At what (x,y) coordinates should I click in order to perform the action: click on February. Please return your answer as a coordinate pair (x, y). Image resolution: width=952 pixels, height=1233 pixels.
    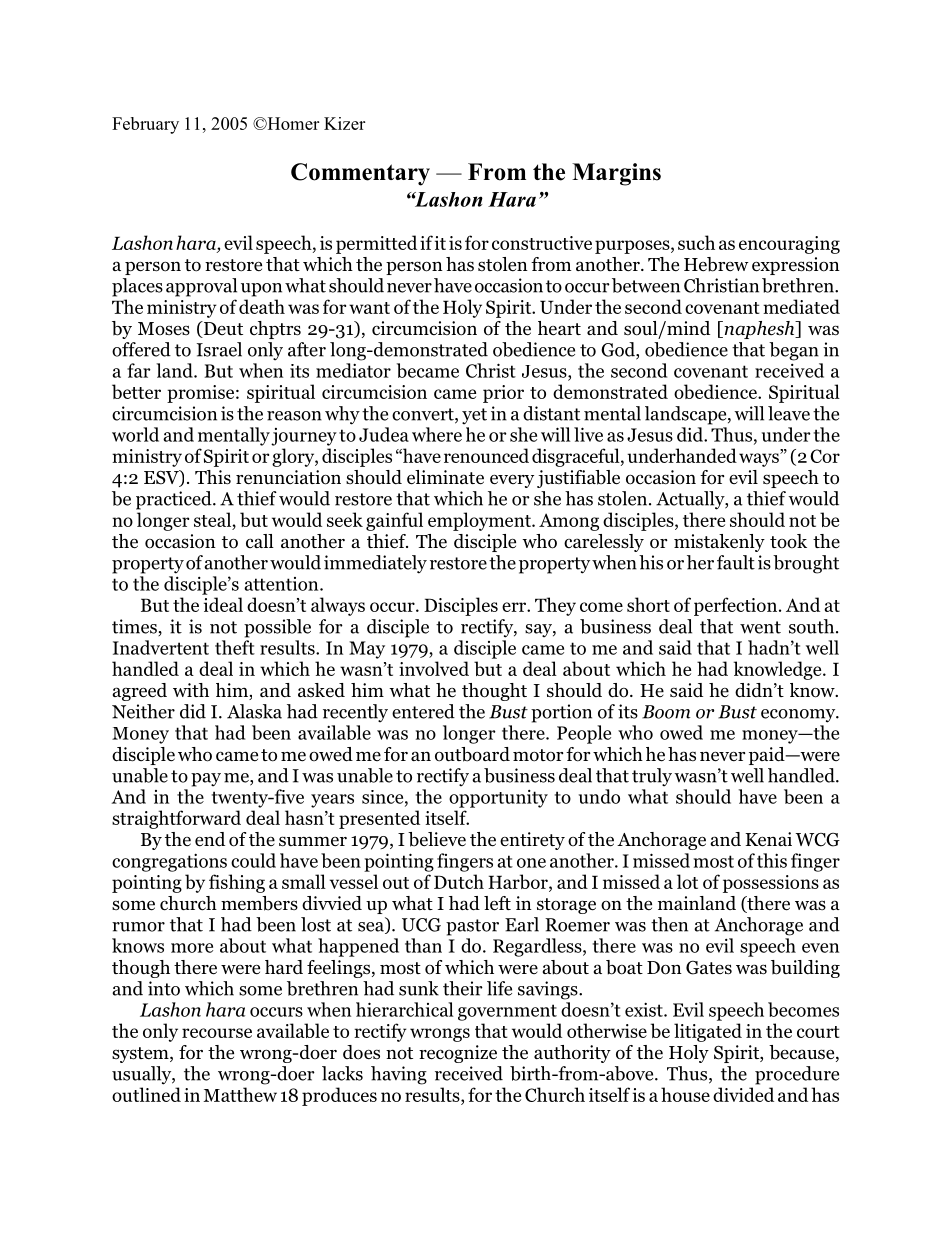
    Looking at the image, I should click on (145, 125).
